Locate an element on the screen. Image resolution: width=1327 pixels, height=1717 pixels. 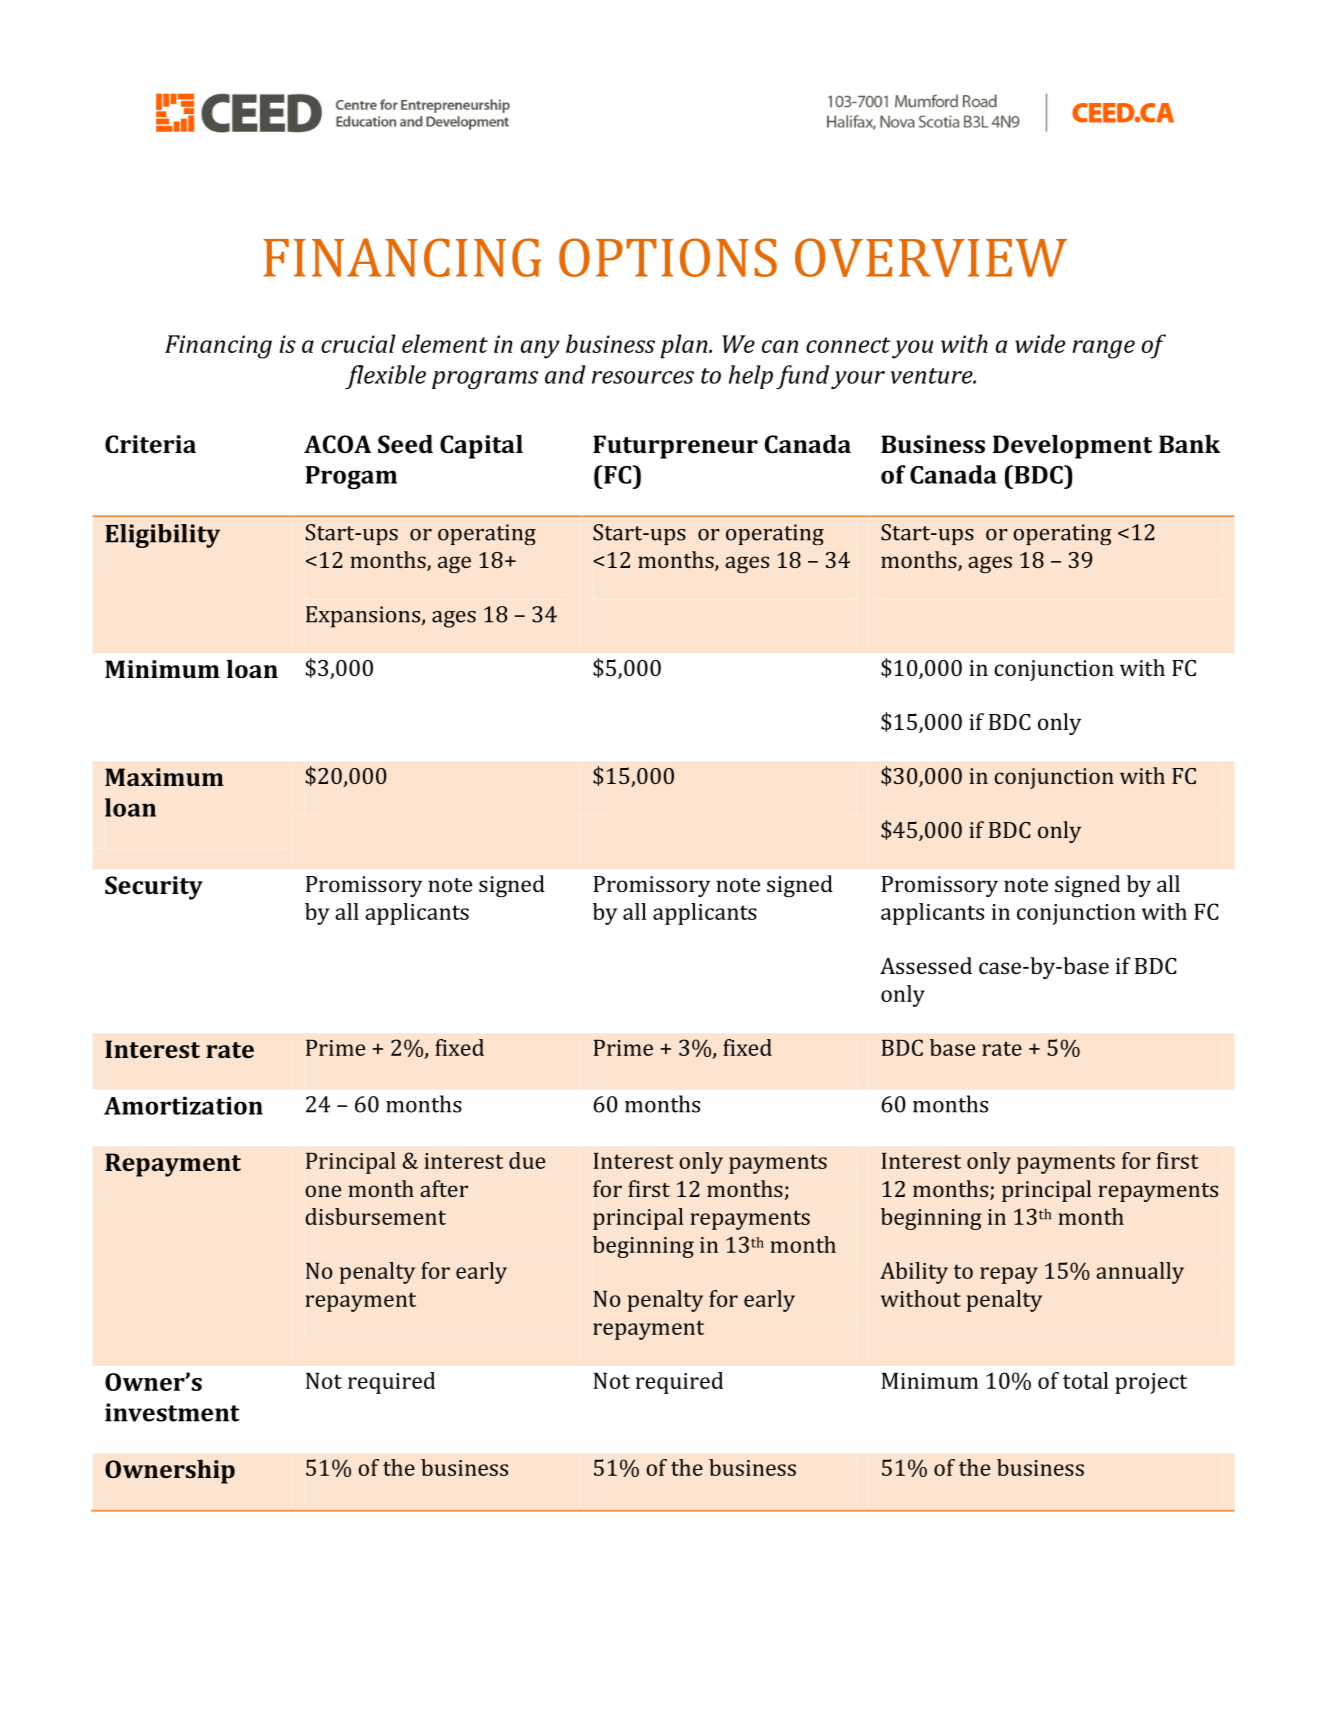
Ability is located at coordinates (914, 1273).
